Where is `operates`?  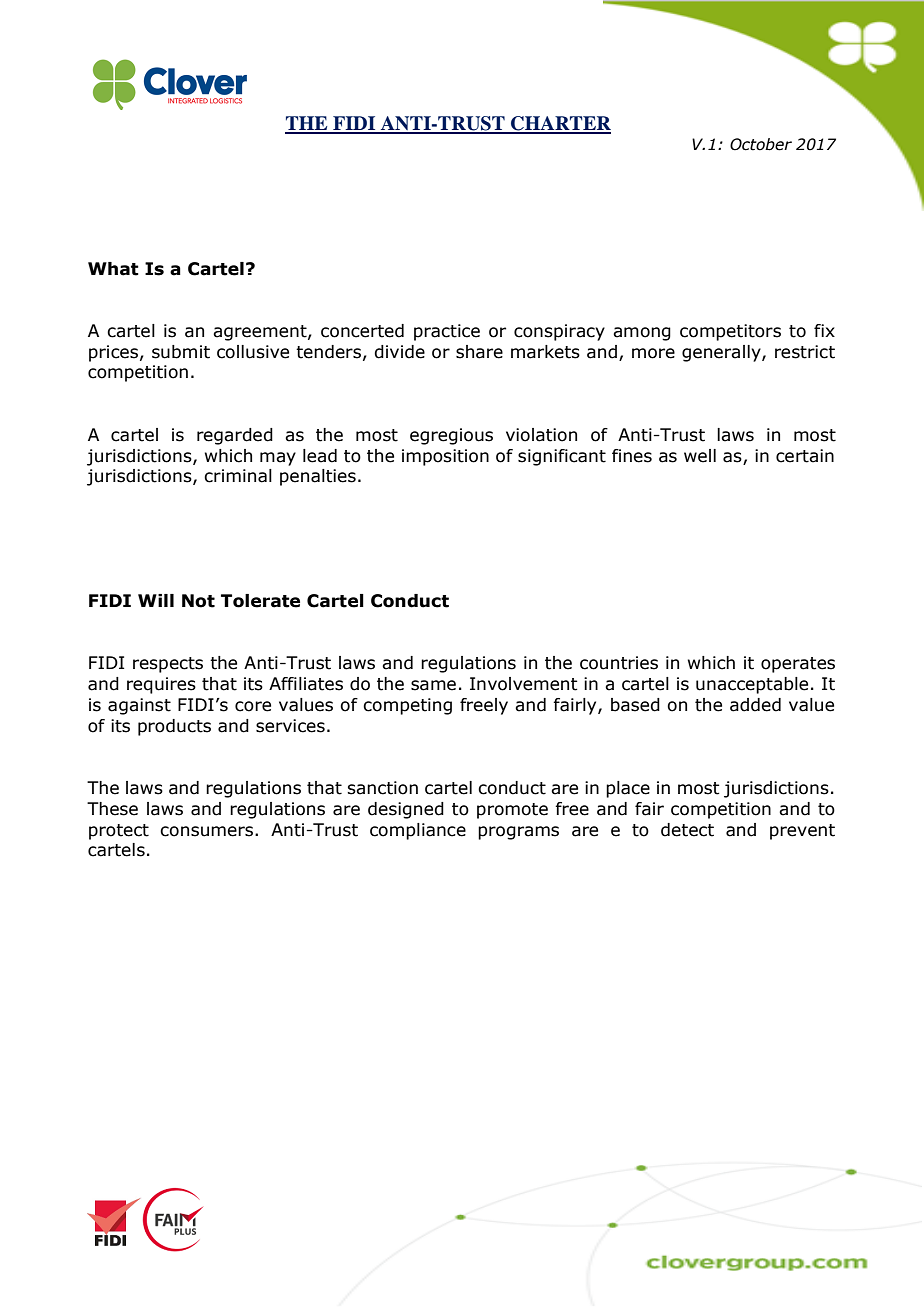
operates is located at coordinates (798, 665).
